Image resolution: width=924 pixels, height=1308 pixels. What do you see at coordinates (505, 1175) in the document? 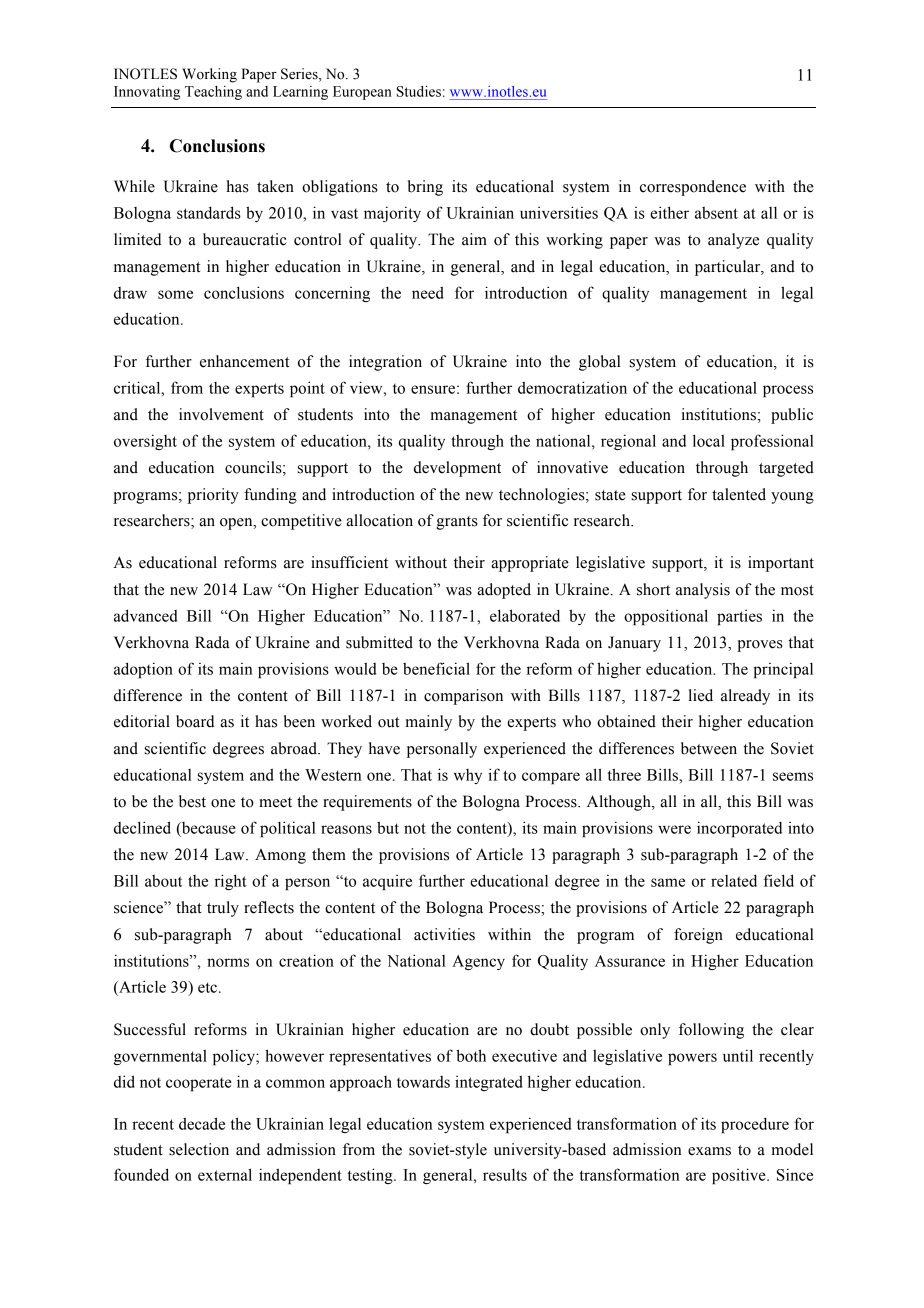
I see `results` at bounding box center [505, 1175].
